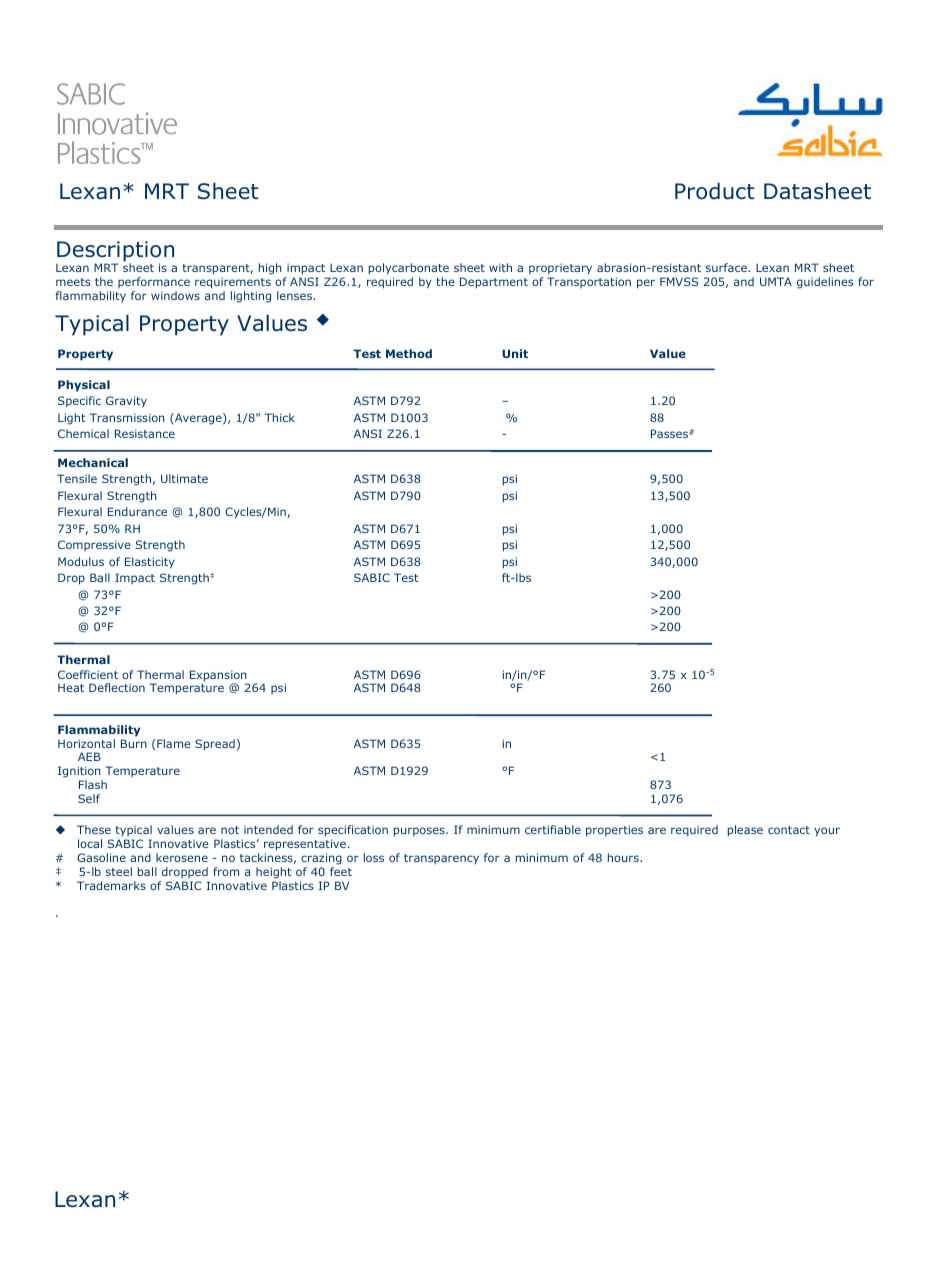 This screenshot has width=938, height=1288. What do you see at coordinates (184, 478) in the screenshot?
I see `Ultimate` at bounding box center [184, 478].
